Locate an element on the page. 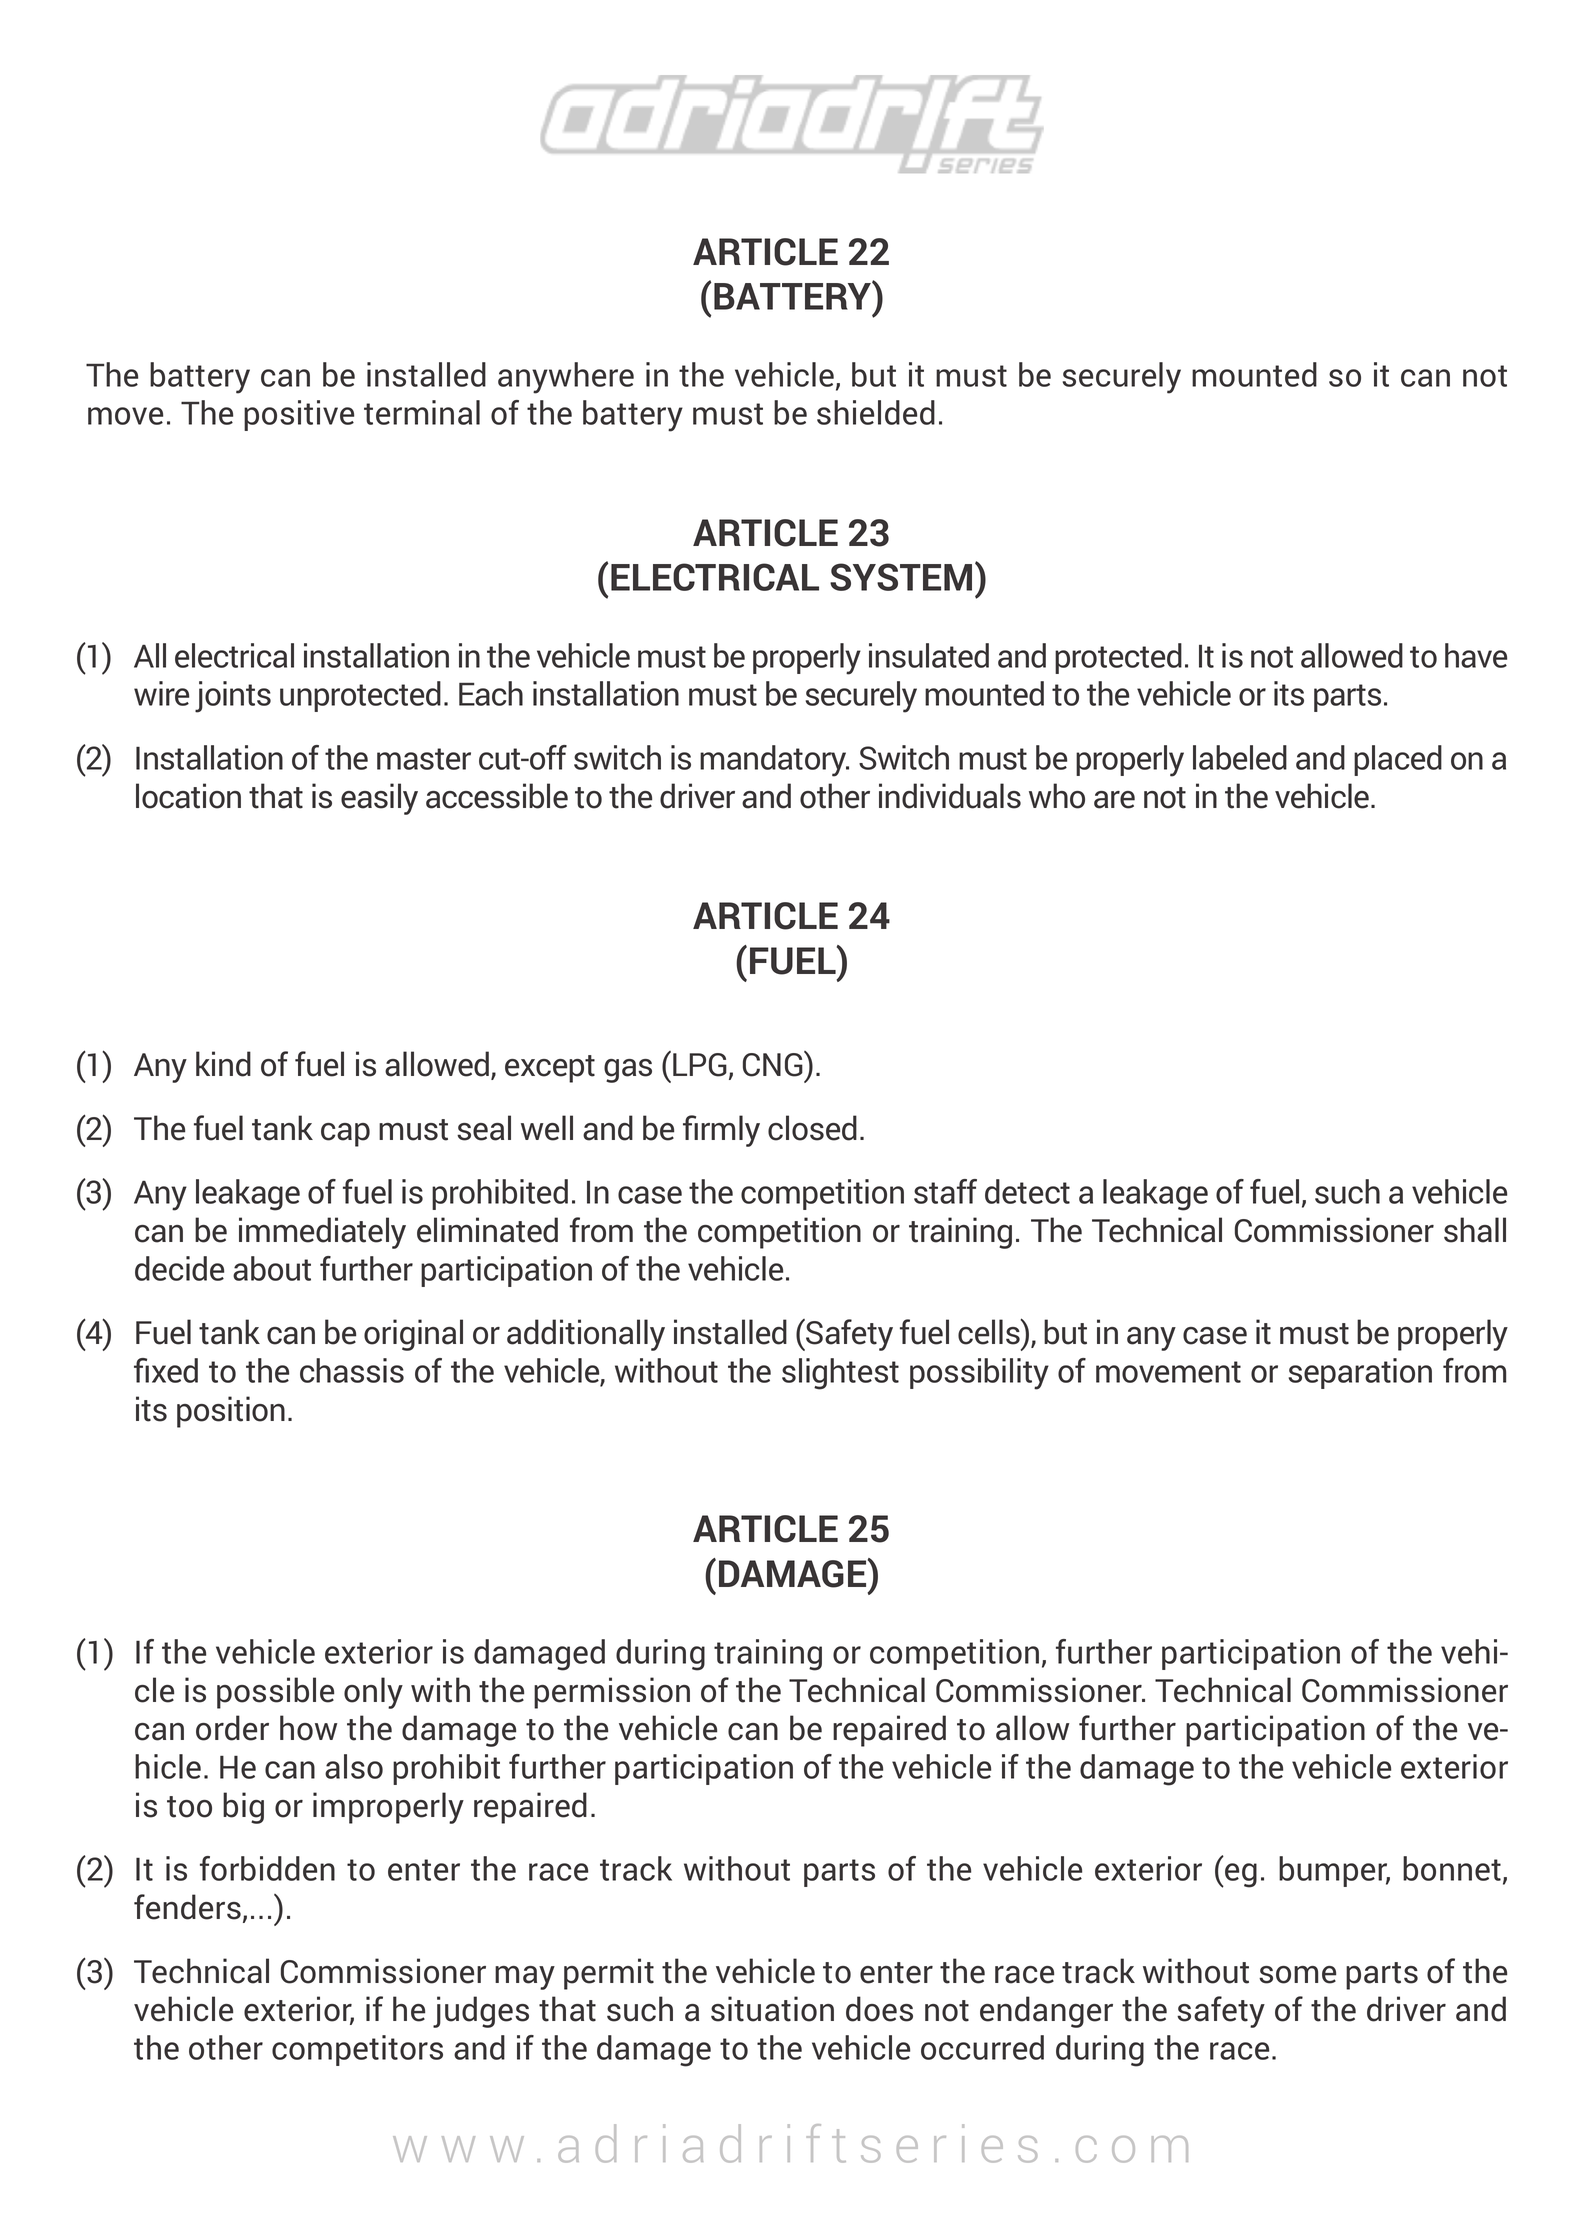 The image size is (1584, 2240). placed is located at coordinates (1398, 760).
